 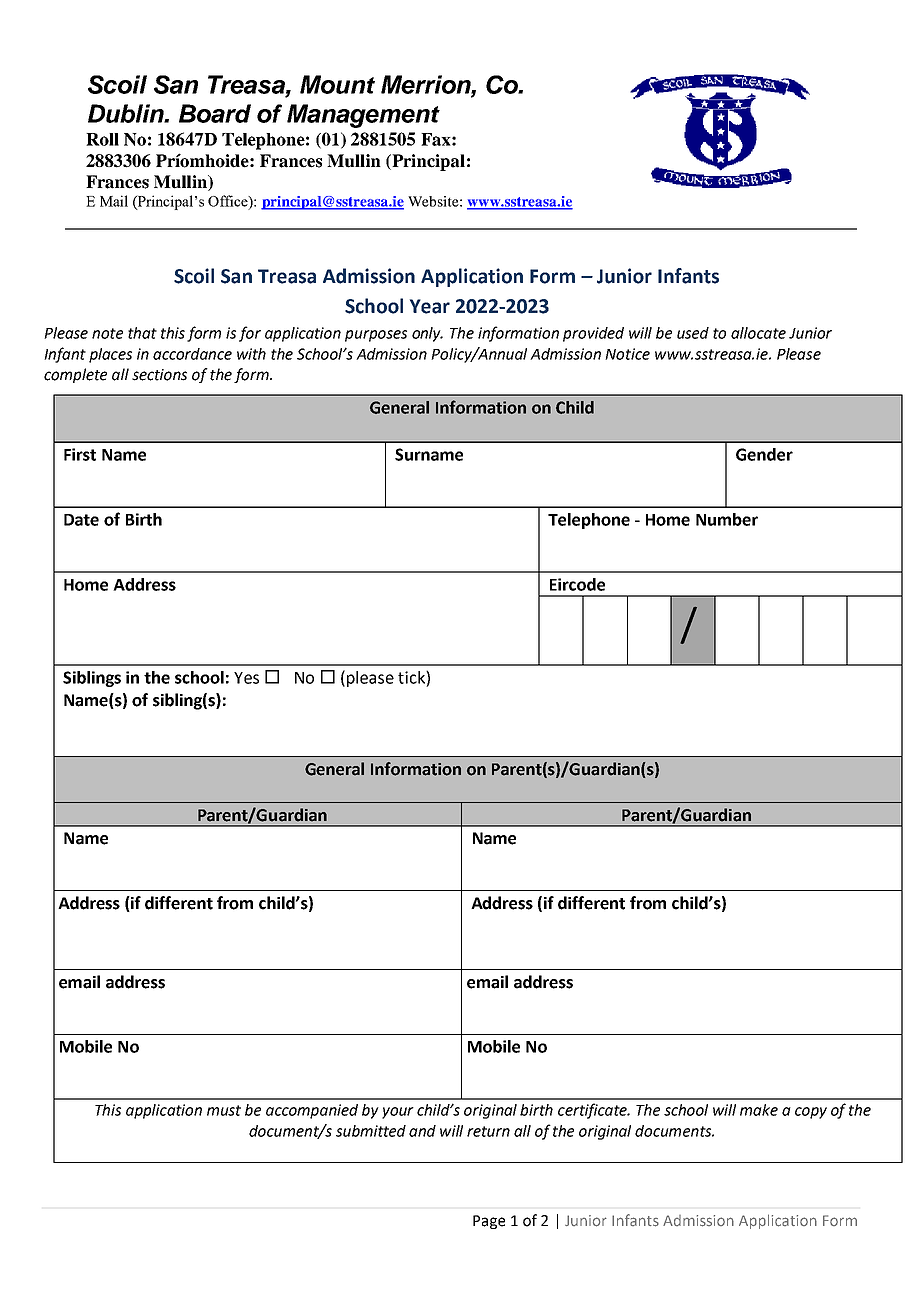 What do you see at coordinates (764, 454) in the document?
I see `Gender` at bounding box center [764, 454].
